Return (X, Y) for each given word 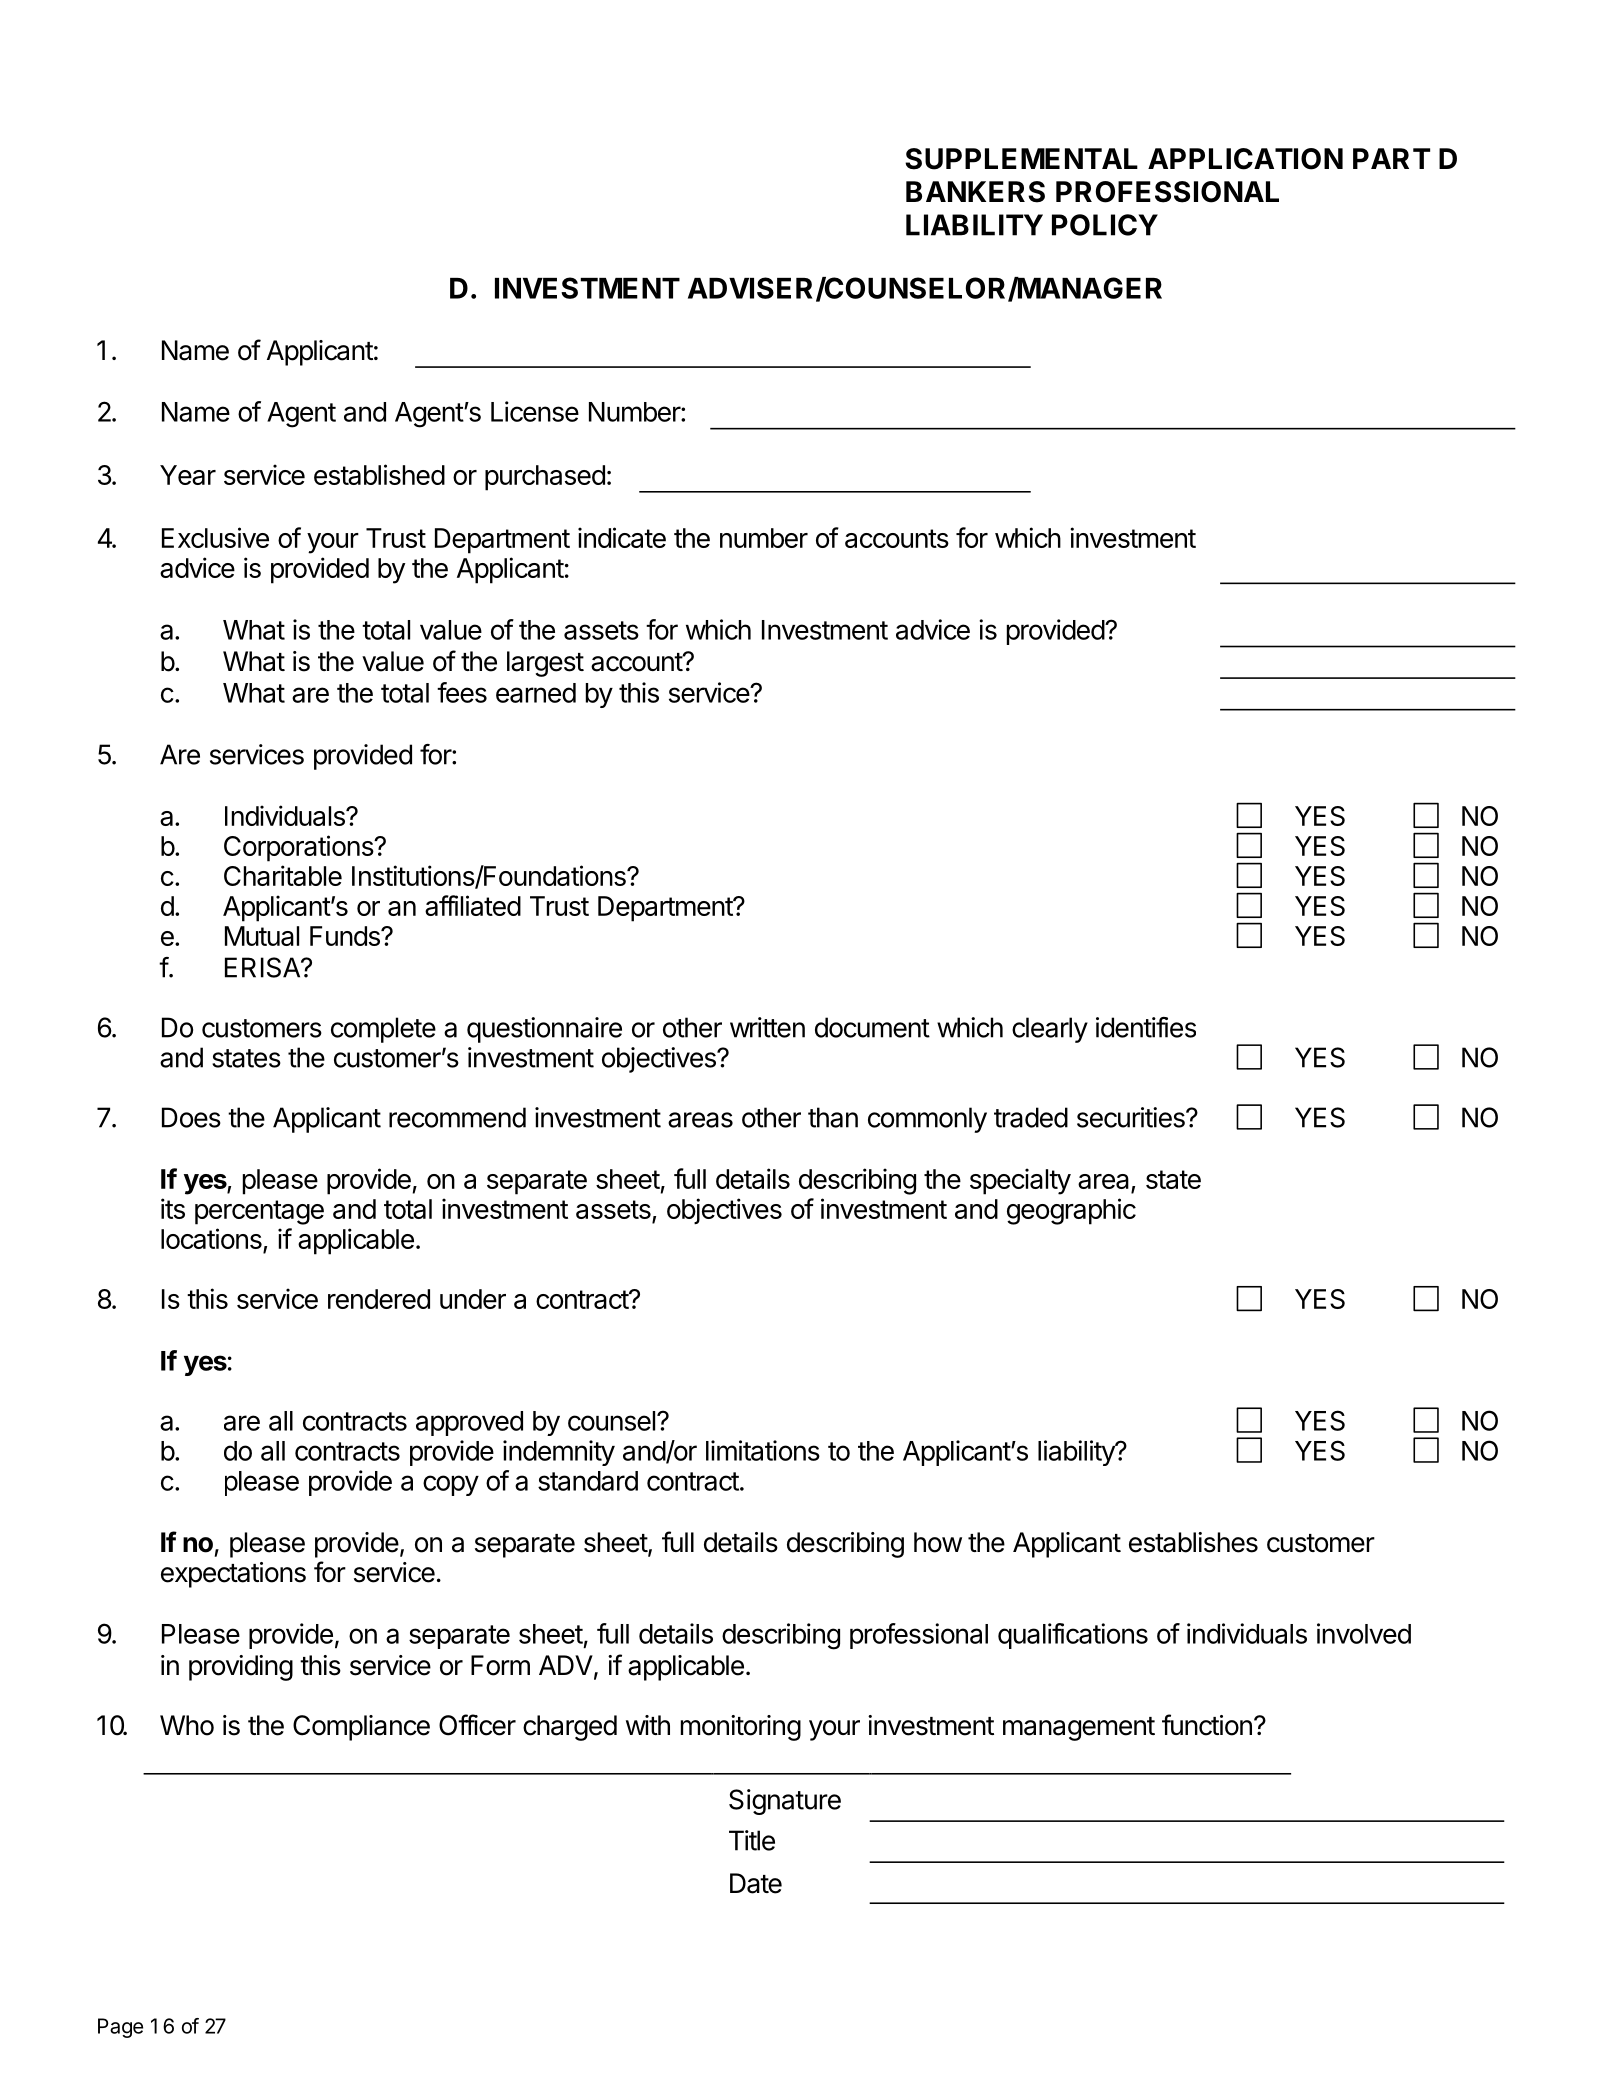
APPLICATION (1245, 159)
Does (191, 1117)
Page (120, 2028)
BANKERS (975, 192)
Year (188, 475)
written (767, 1027)
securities (1132, 1117)
